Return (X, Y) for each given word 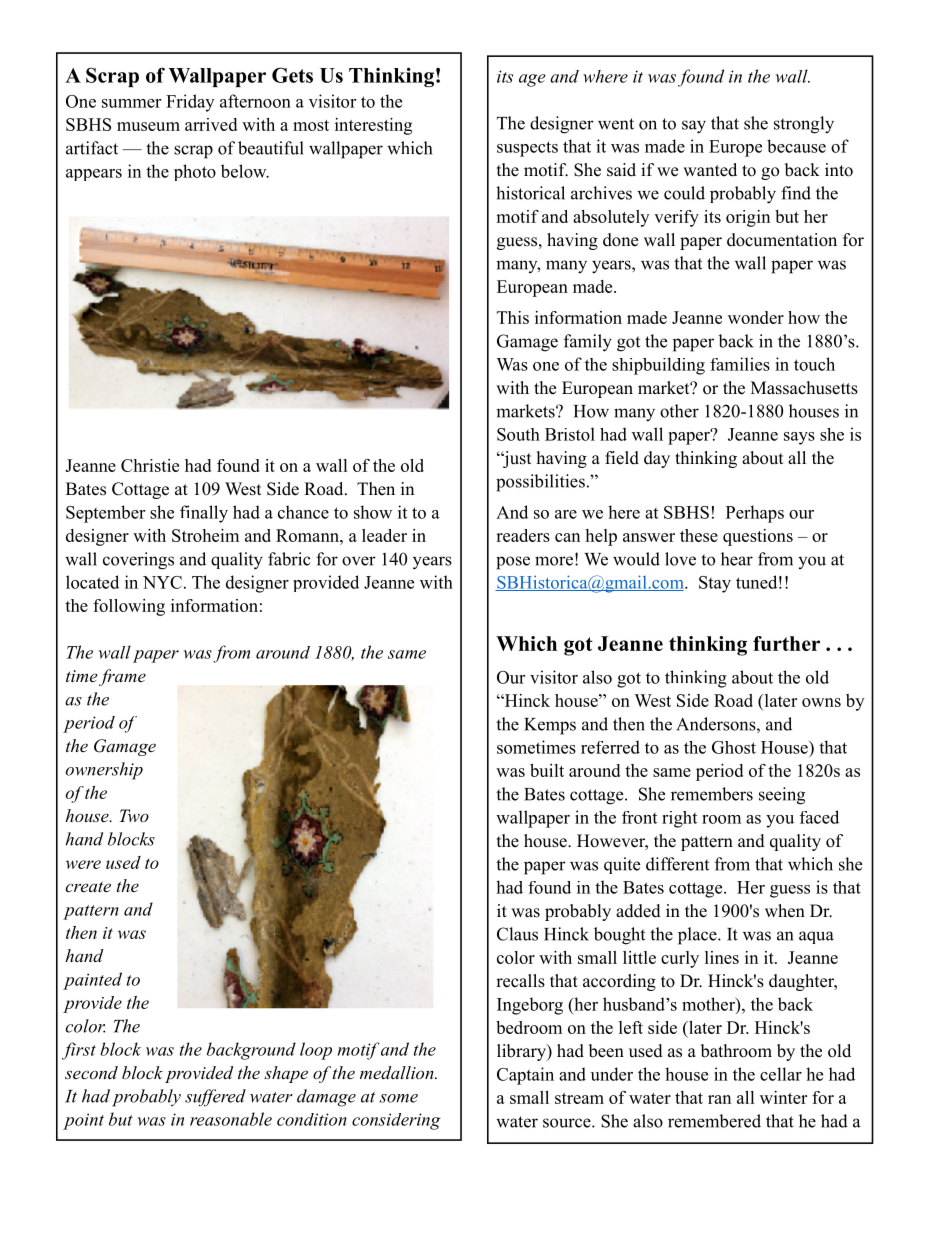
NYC (162, 582)
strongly (804, 125)
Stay (715, 584)
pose (513, 563)
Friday (190, 103)
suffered (215, 1098)
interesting (373, 126)
